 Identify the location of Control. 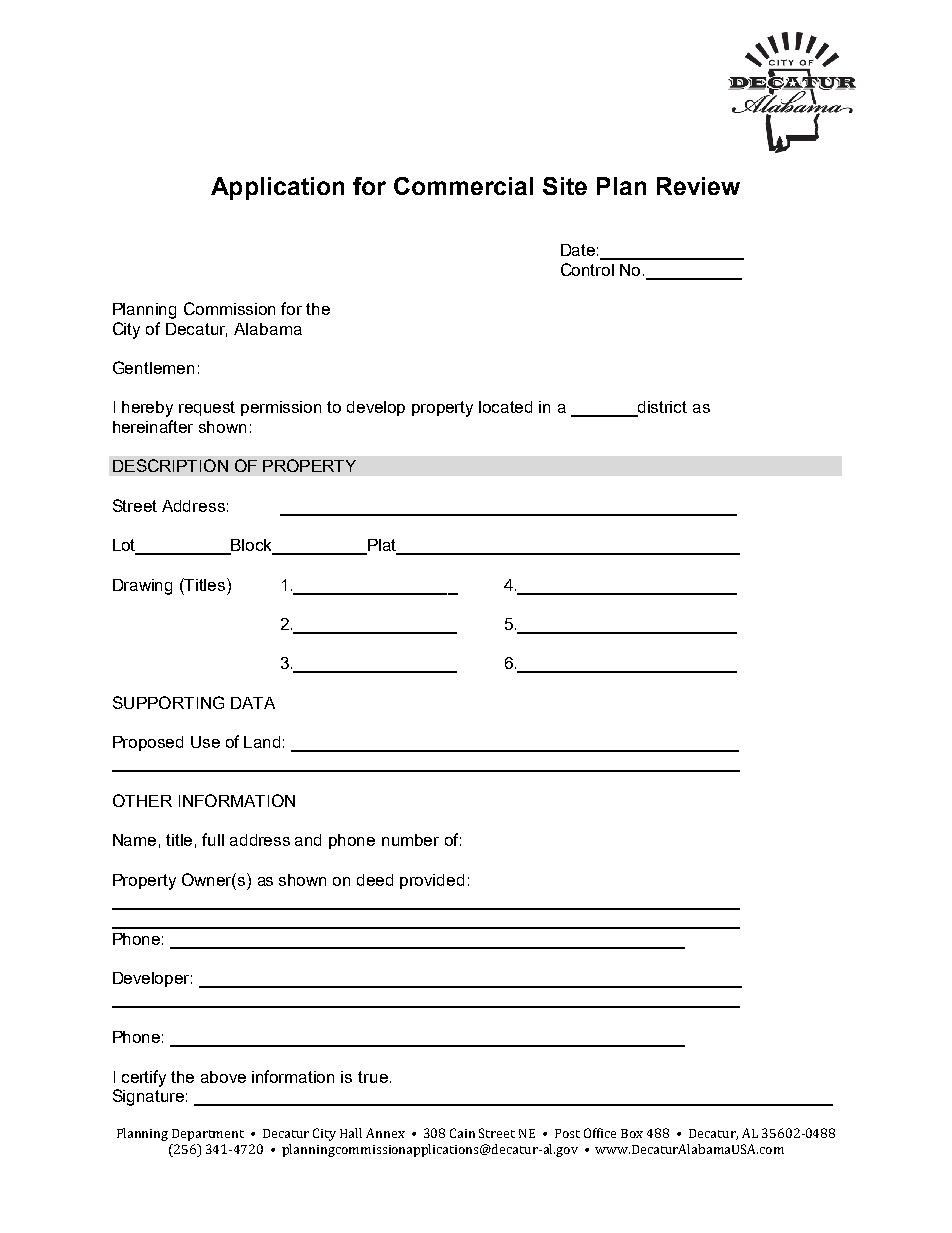
(587, 269).
